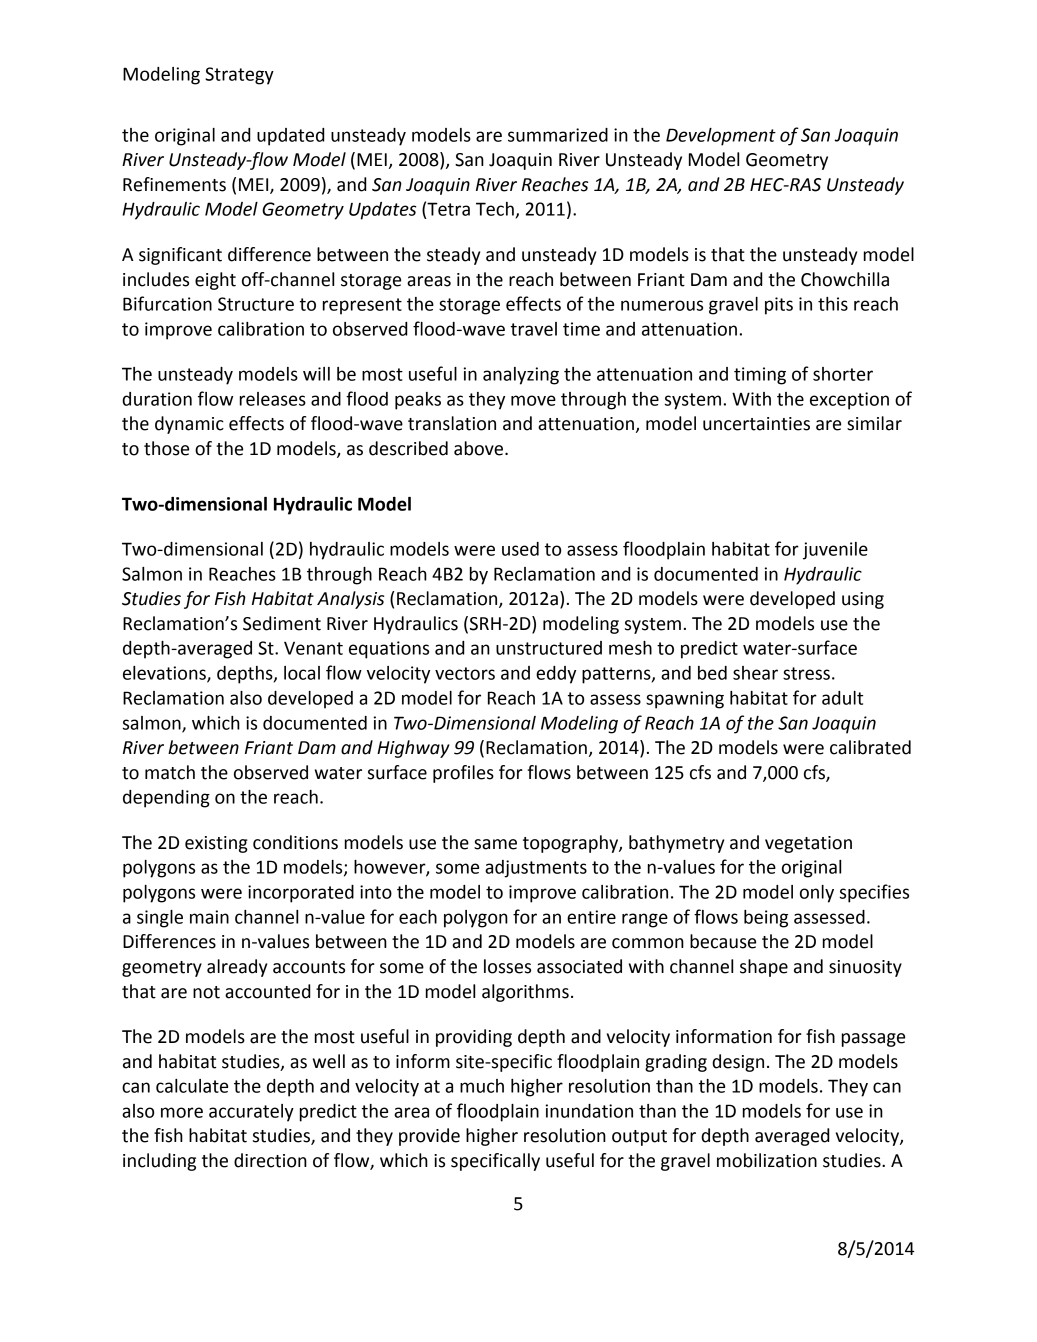 This screenshot has height=1342, width=1037. I want to click on Development, so click(721, 137).
